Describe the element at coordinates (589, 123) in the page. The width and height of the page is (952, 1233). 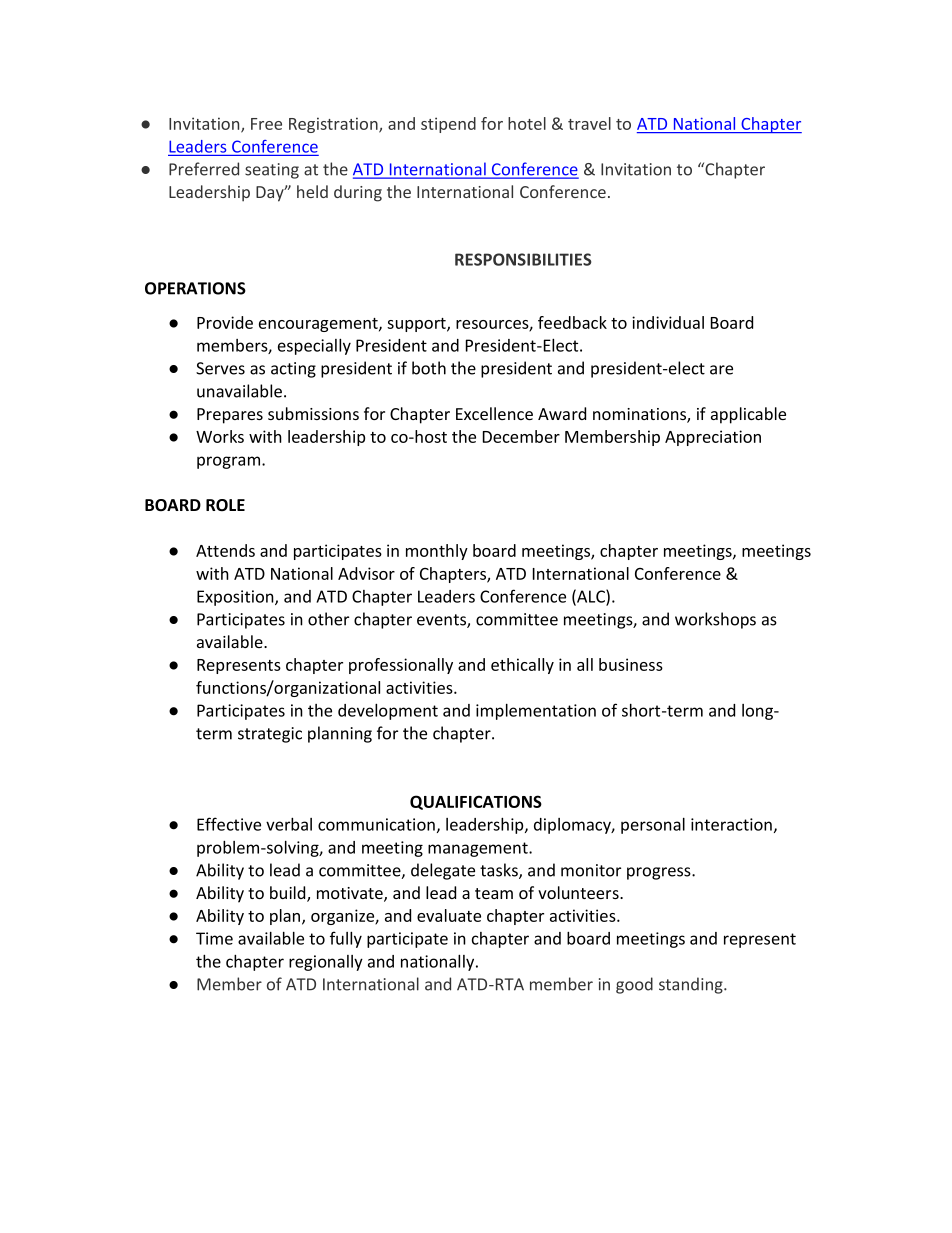
I see `travel` at that location.
